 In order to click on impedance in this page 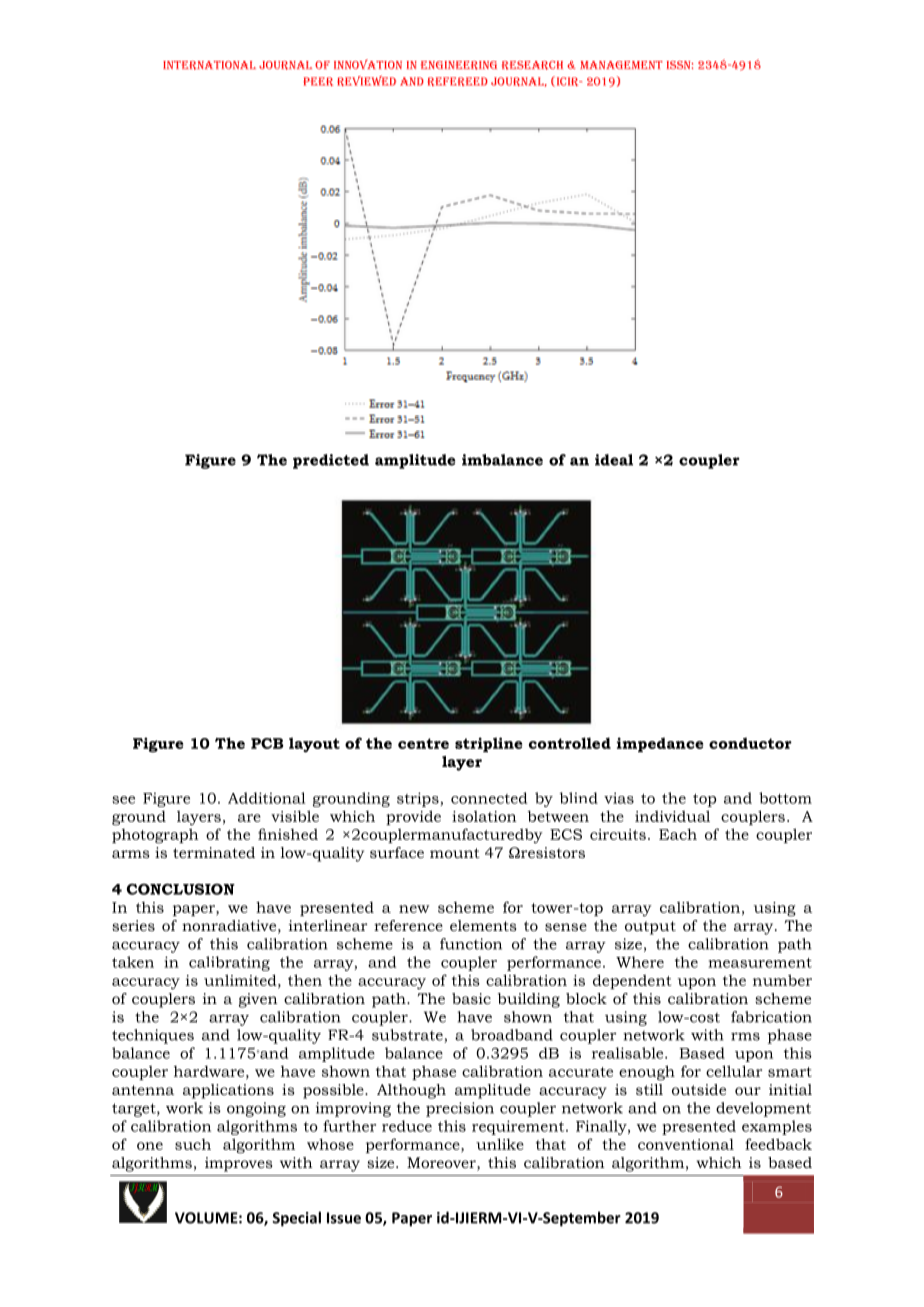, I will do `click(660, 744)`.
